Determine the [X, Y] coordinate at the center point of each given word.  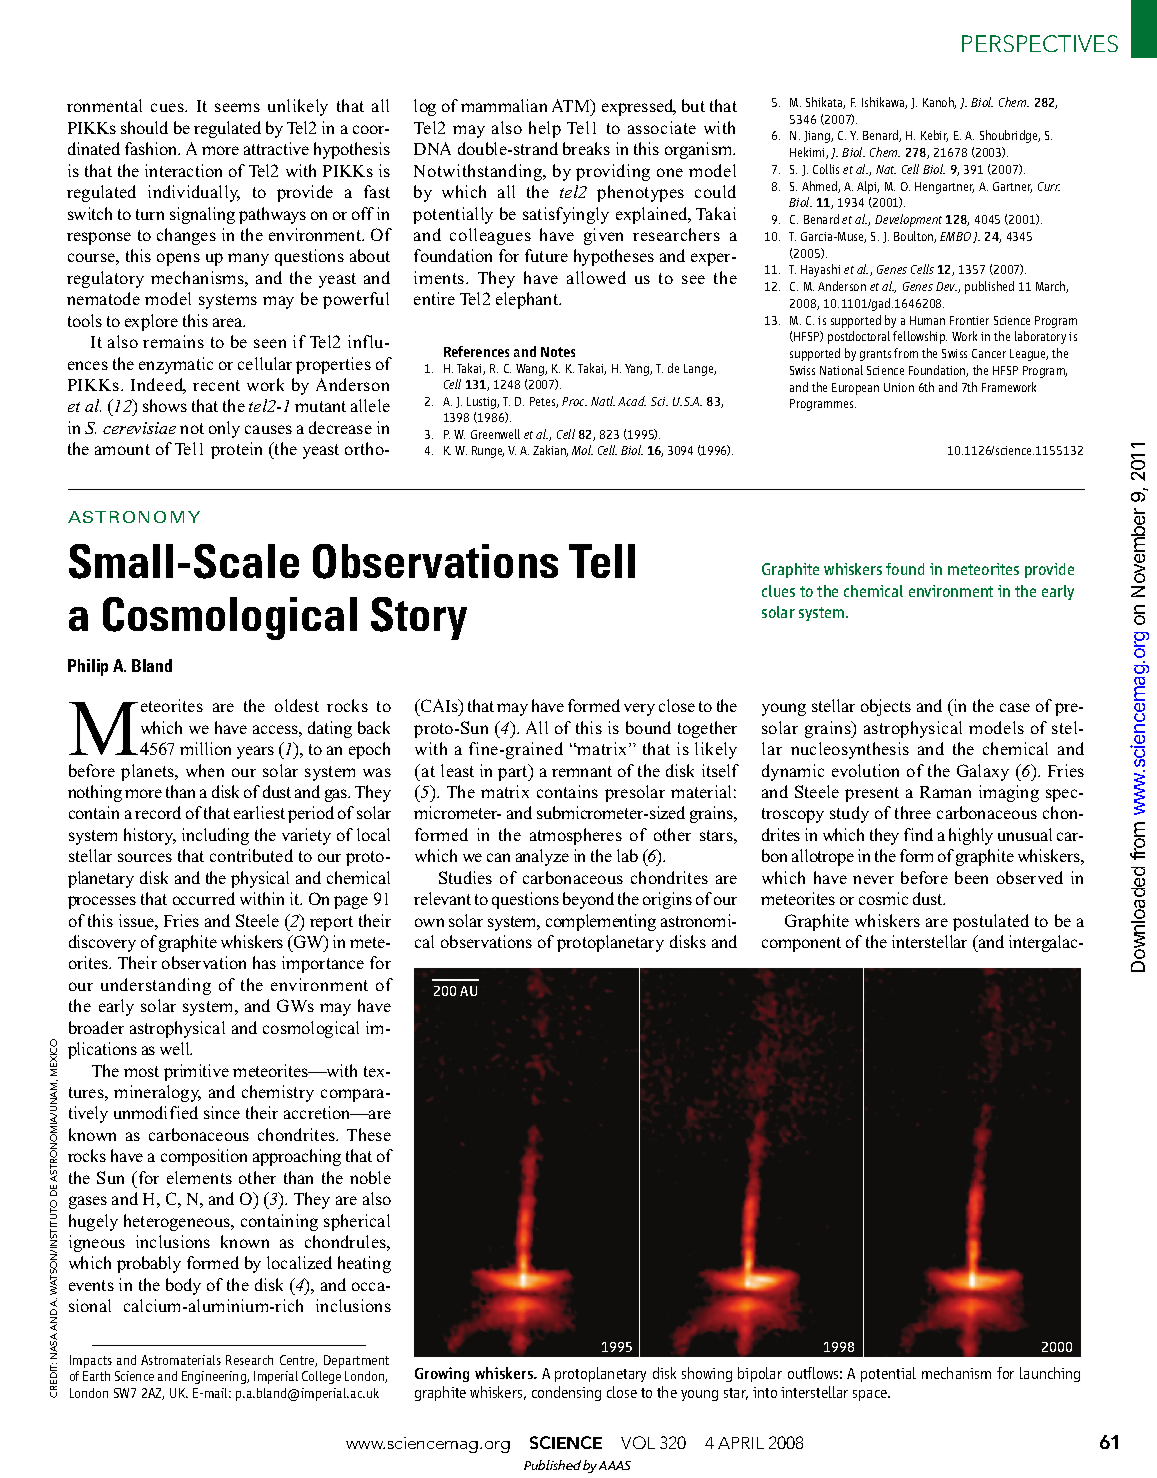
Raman [945, 792]
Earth [96, 1376]
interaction [183, 170]
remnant [582, 771]
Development [908, 220]
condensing [566, 1393]
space [871, 1395]
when [205, 770]
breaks [586, 148]
